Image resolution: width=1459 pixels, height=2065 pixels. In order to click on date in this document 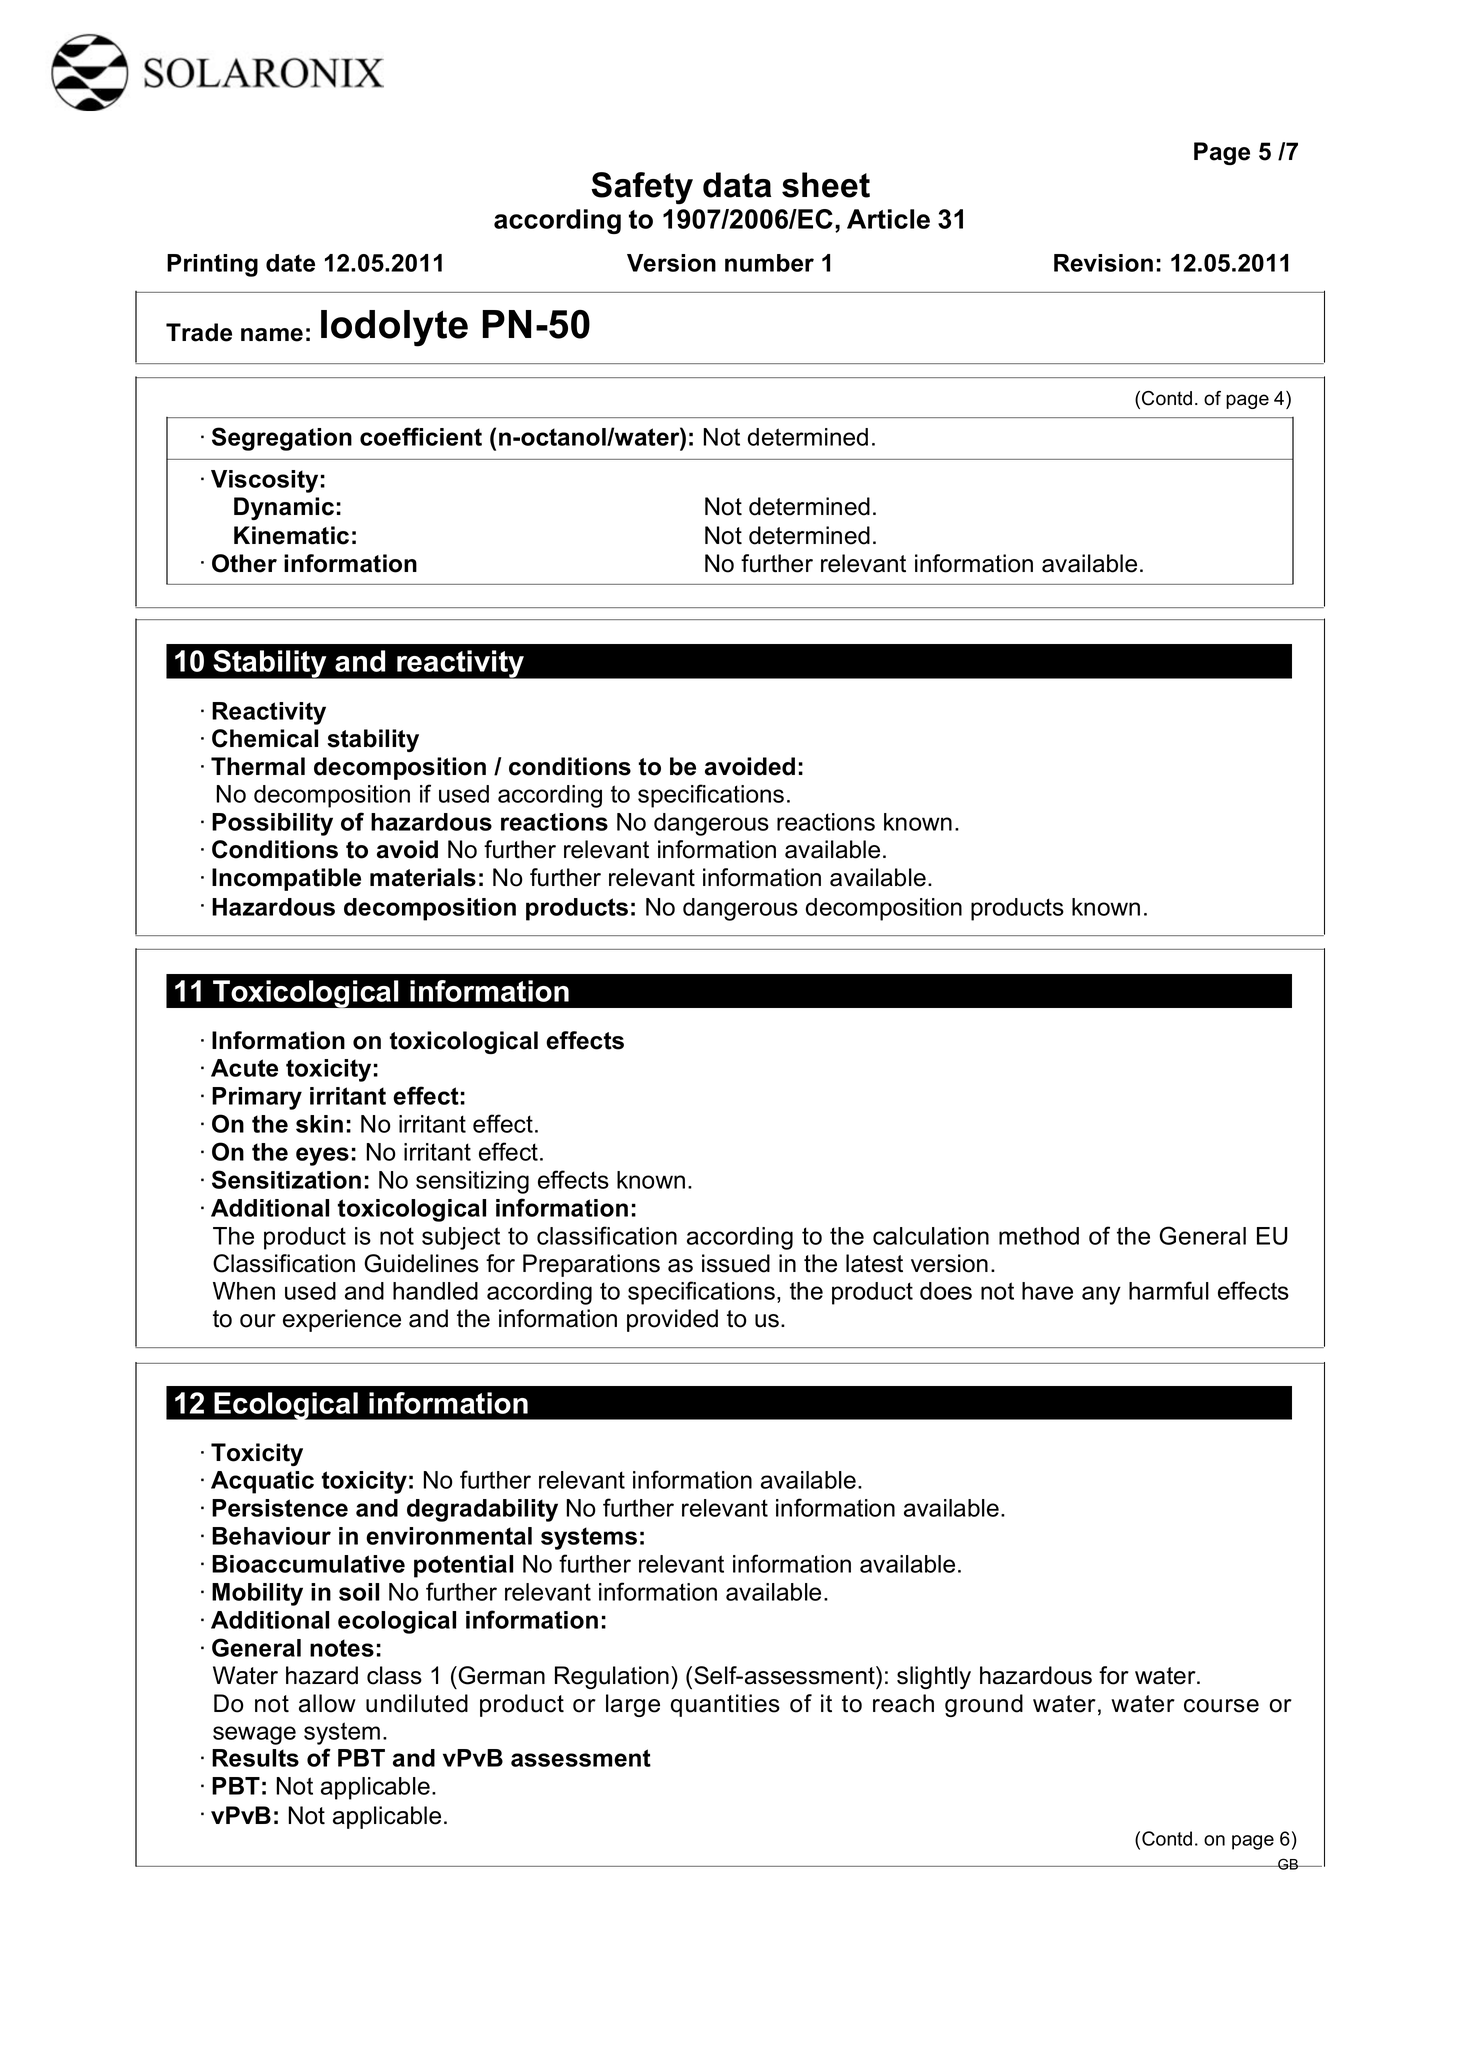, I will do `click(290, 263)`.
